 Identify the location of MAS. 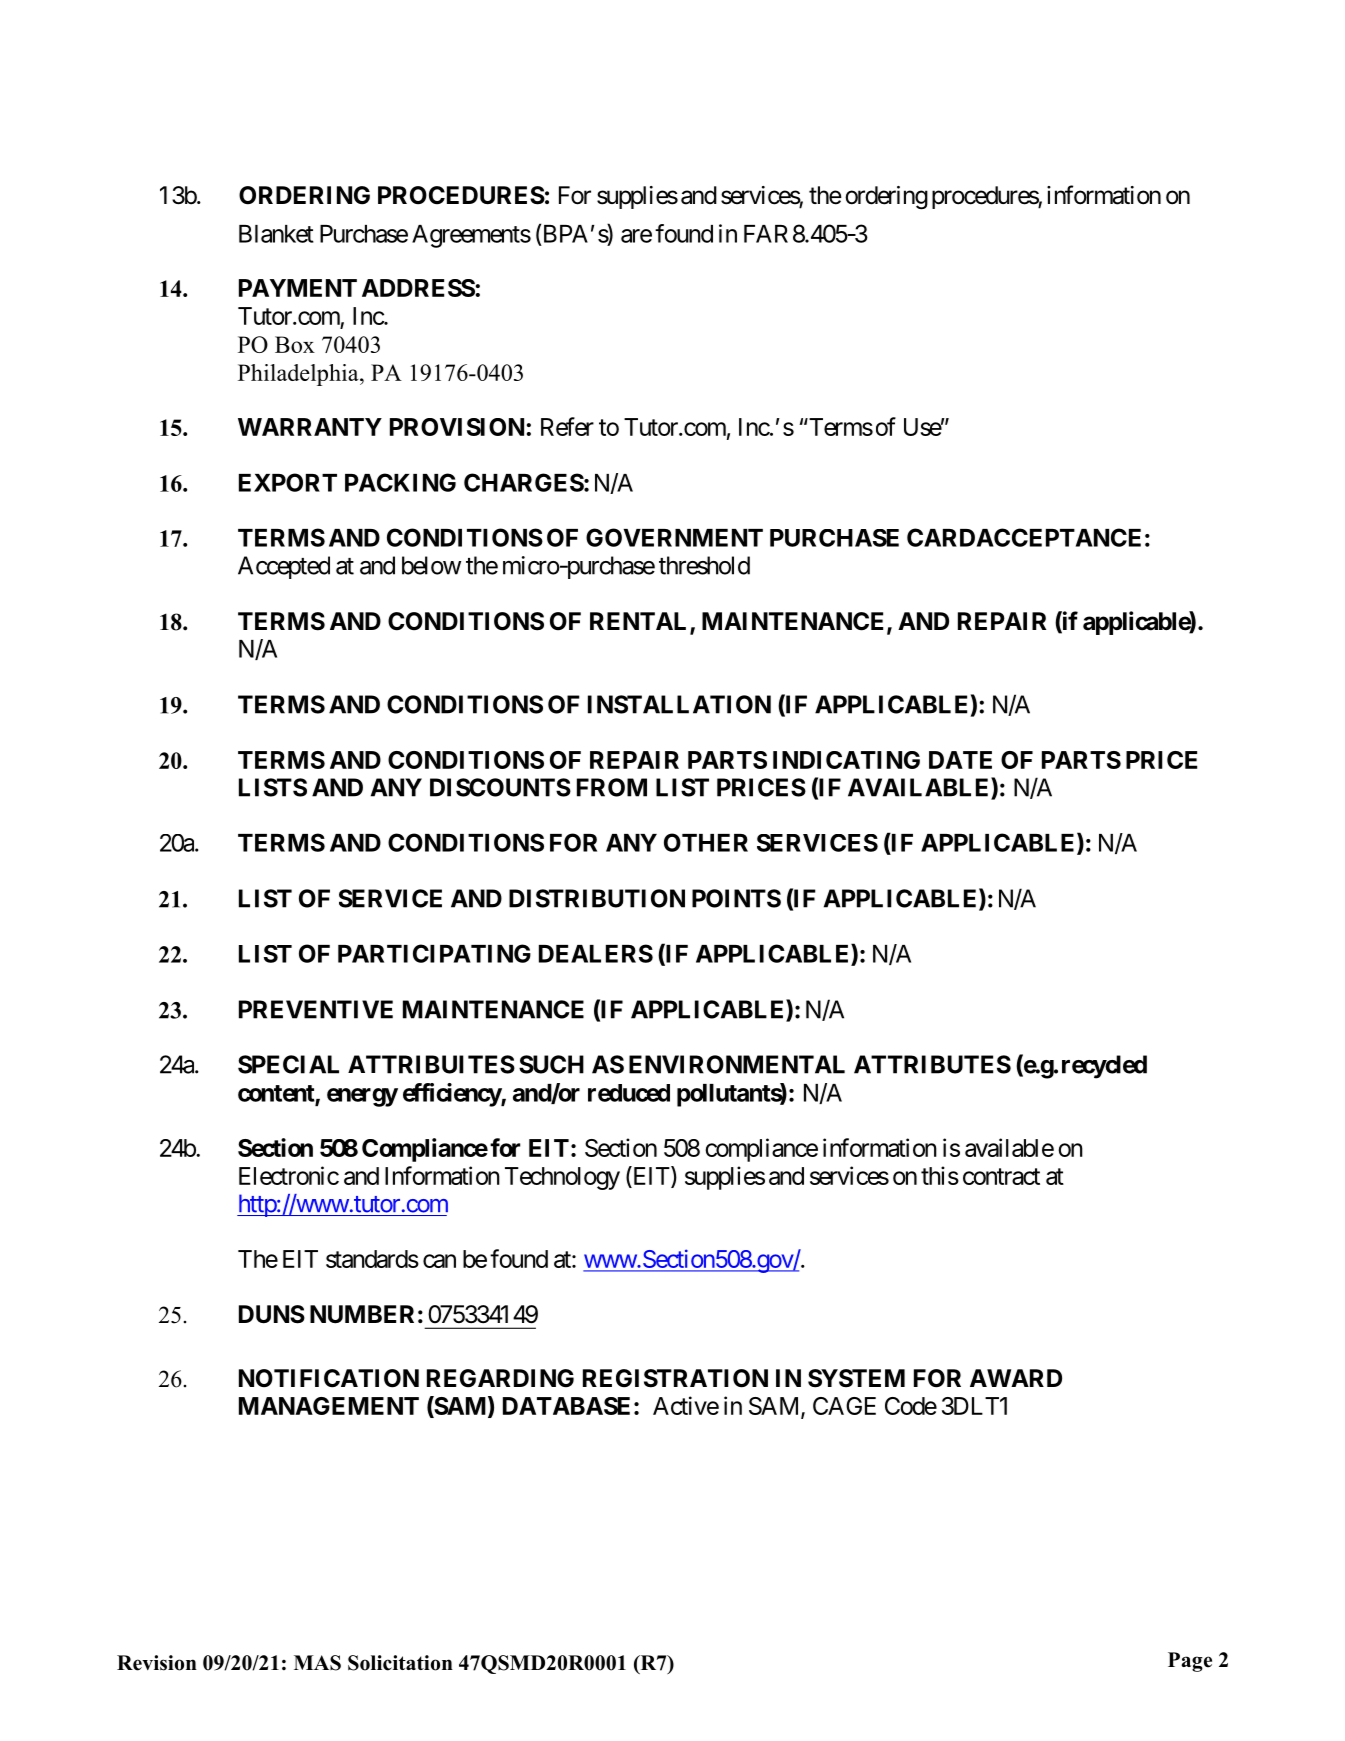
(317, 1663).
